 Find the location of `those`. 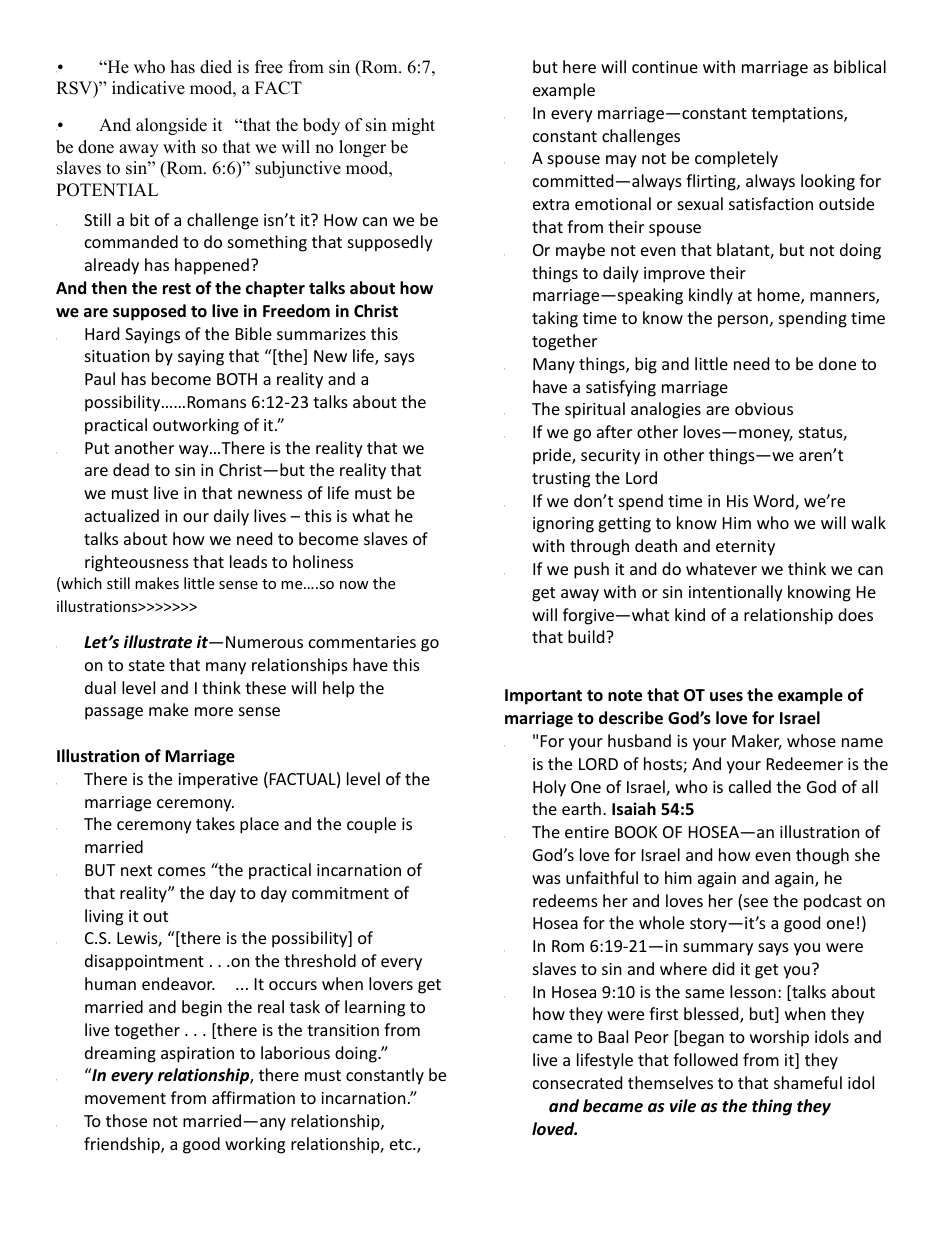

those is located at coordinates (126, 1120).
